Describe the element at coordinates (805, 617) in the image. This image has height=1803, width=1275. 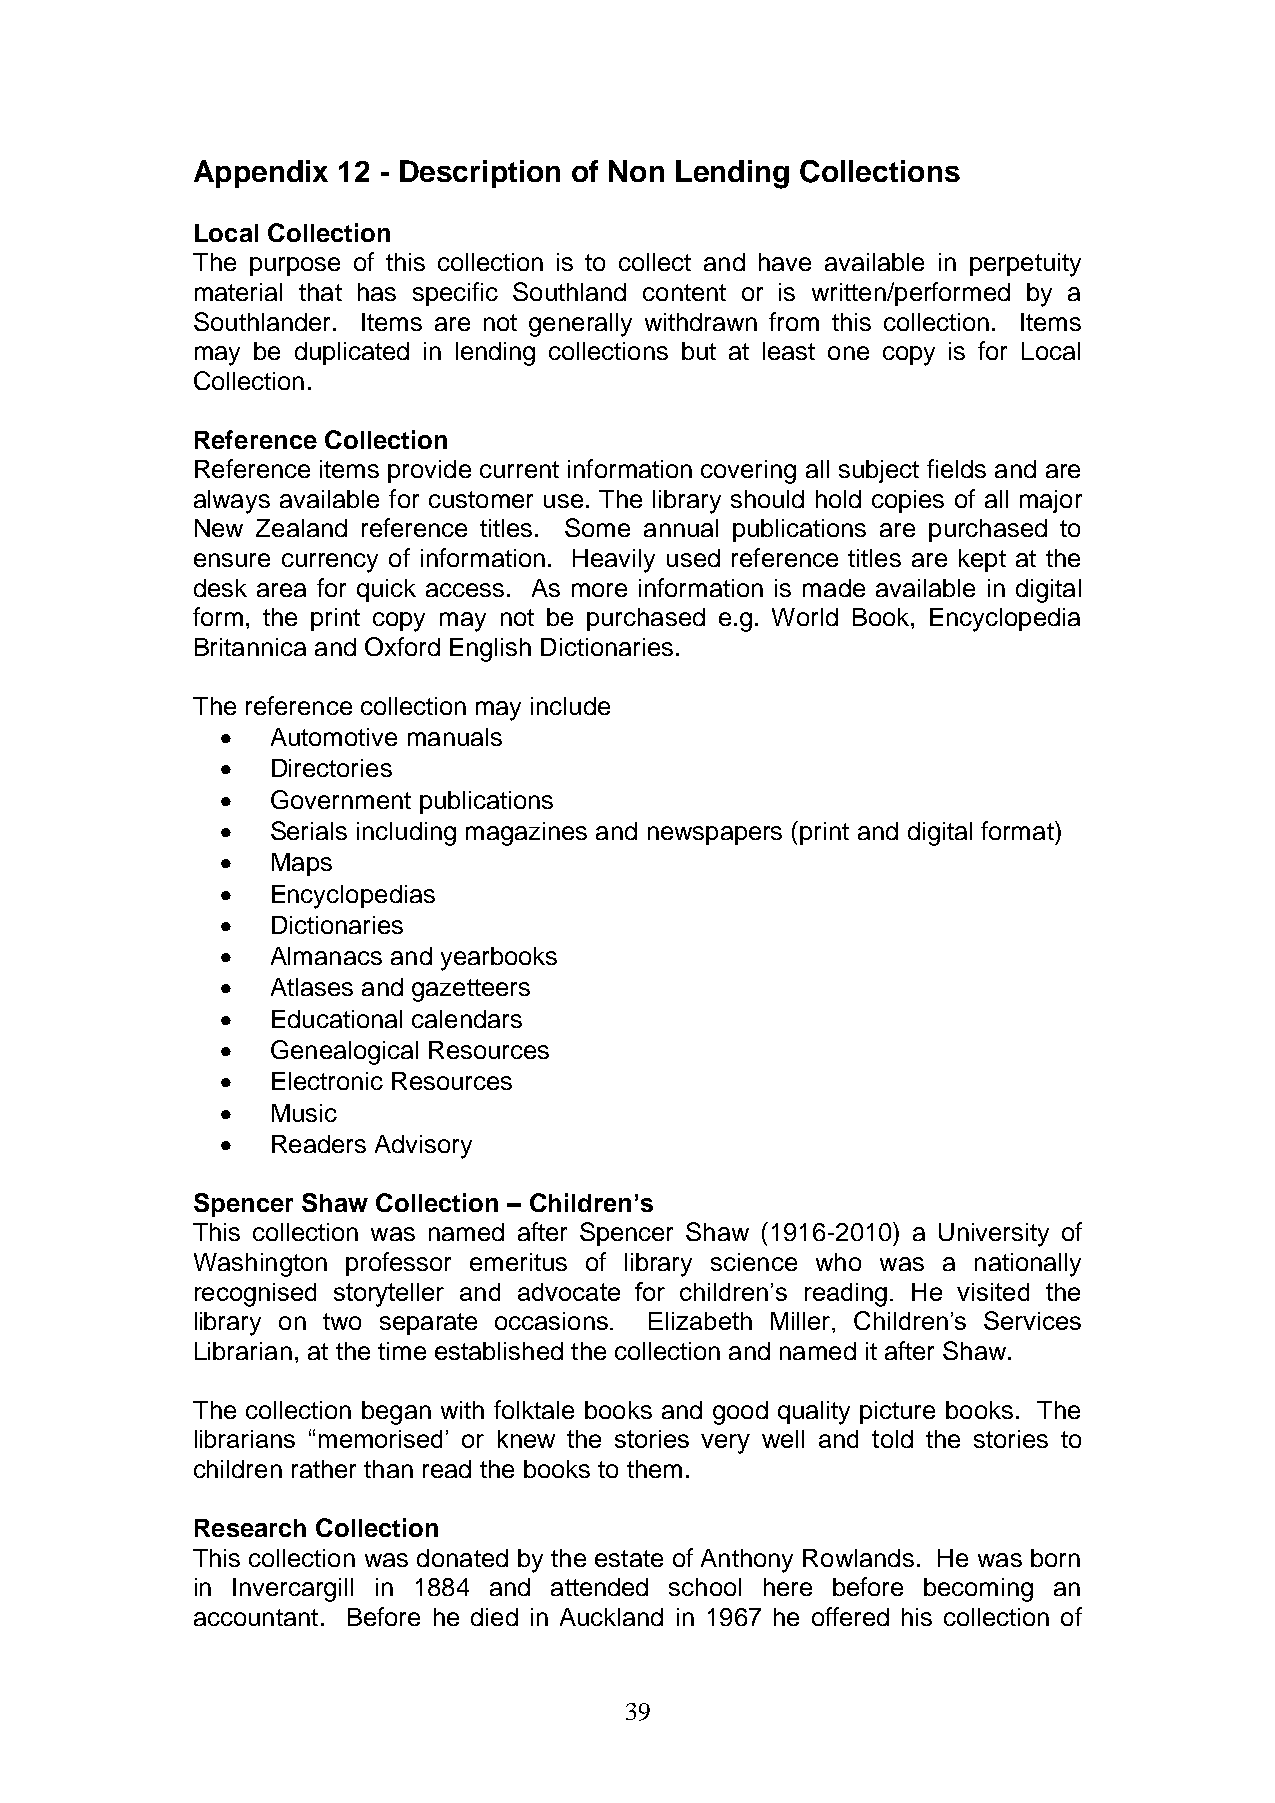
I see `World` at that location.
